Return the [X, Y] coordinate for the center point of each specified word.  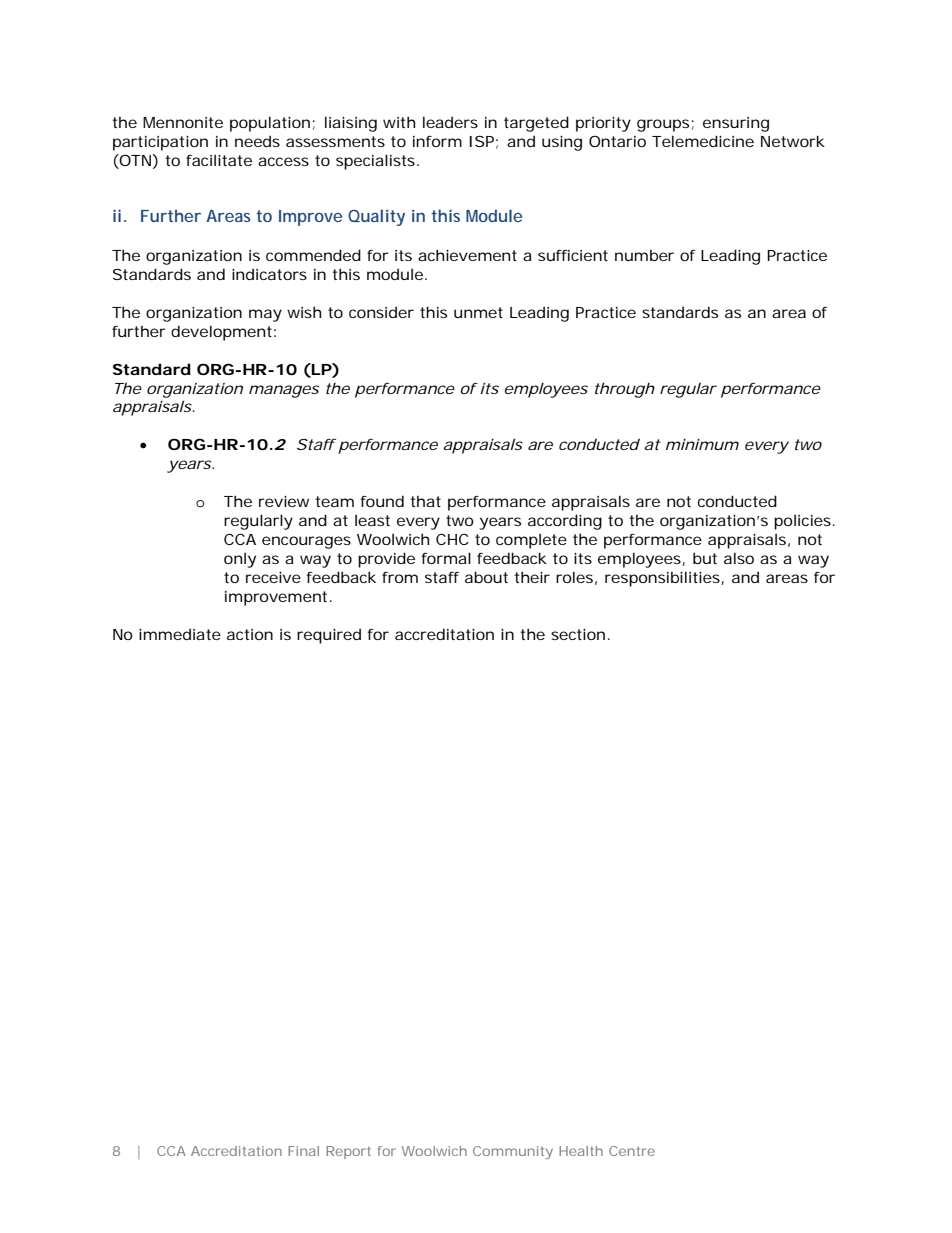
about [486, 577]
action [250, 634]
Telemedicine [703, 141]
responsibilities [664, 579]
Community [513, 1152]
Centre [632, 1151]
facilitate [219, 160]
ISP [484, 142]
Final [303, 1151]
